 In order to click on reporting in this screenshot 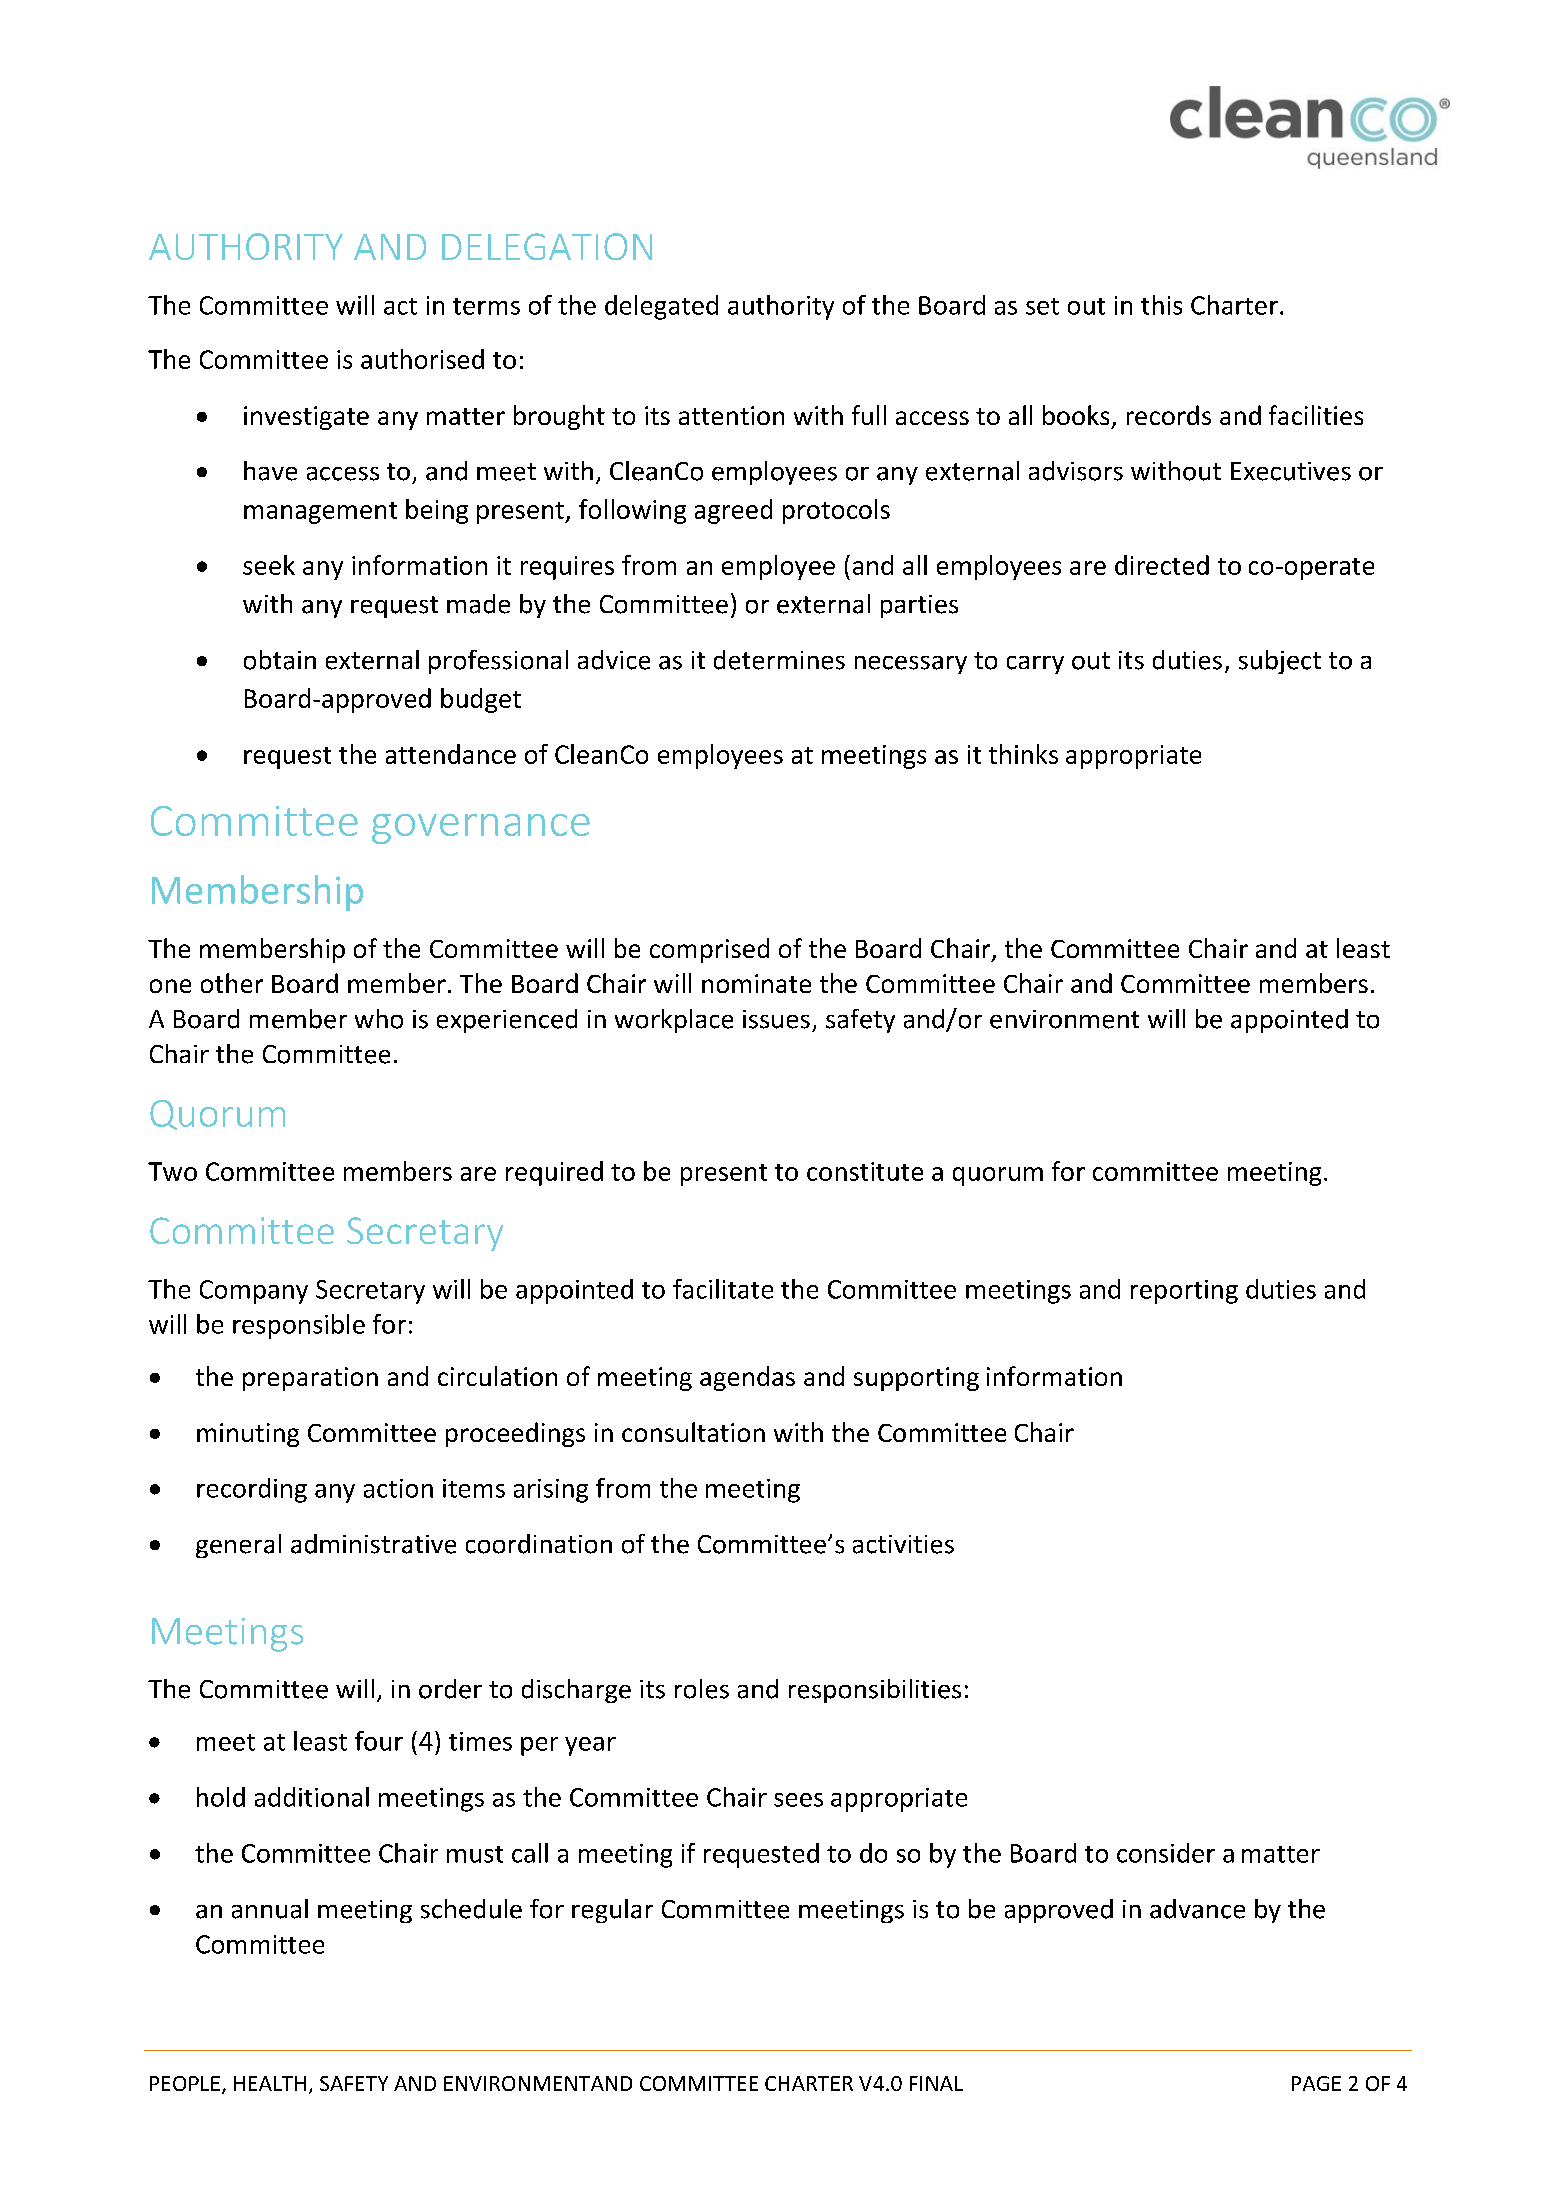, I will do `click(1184, 1292)`.
